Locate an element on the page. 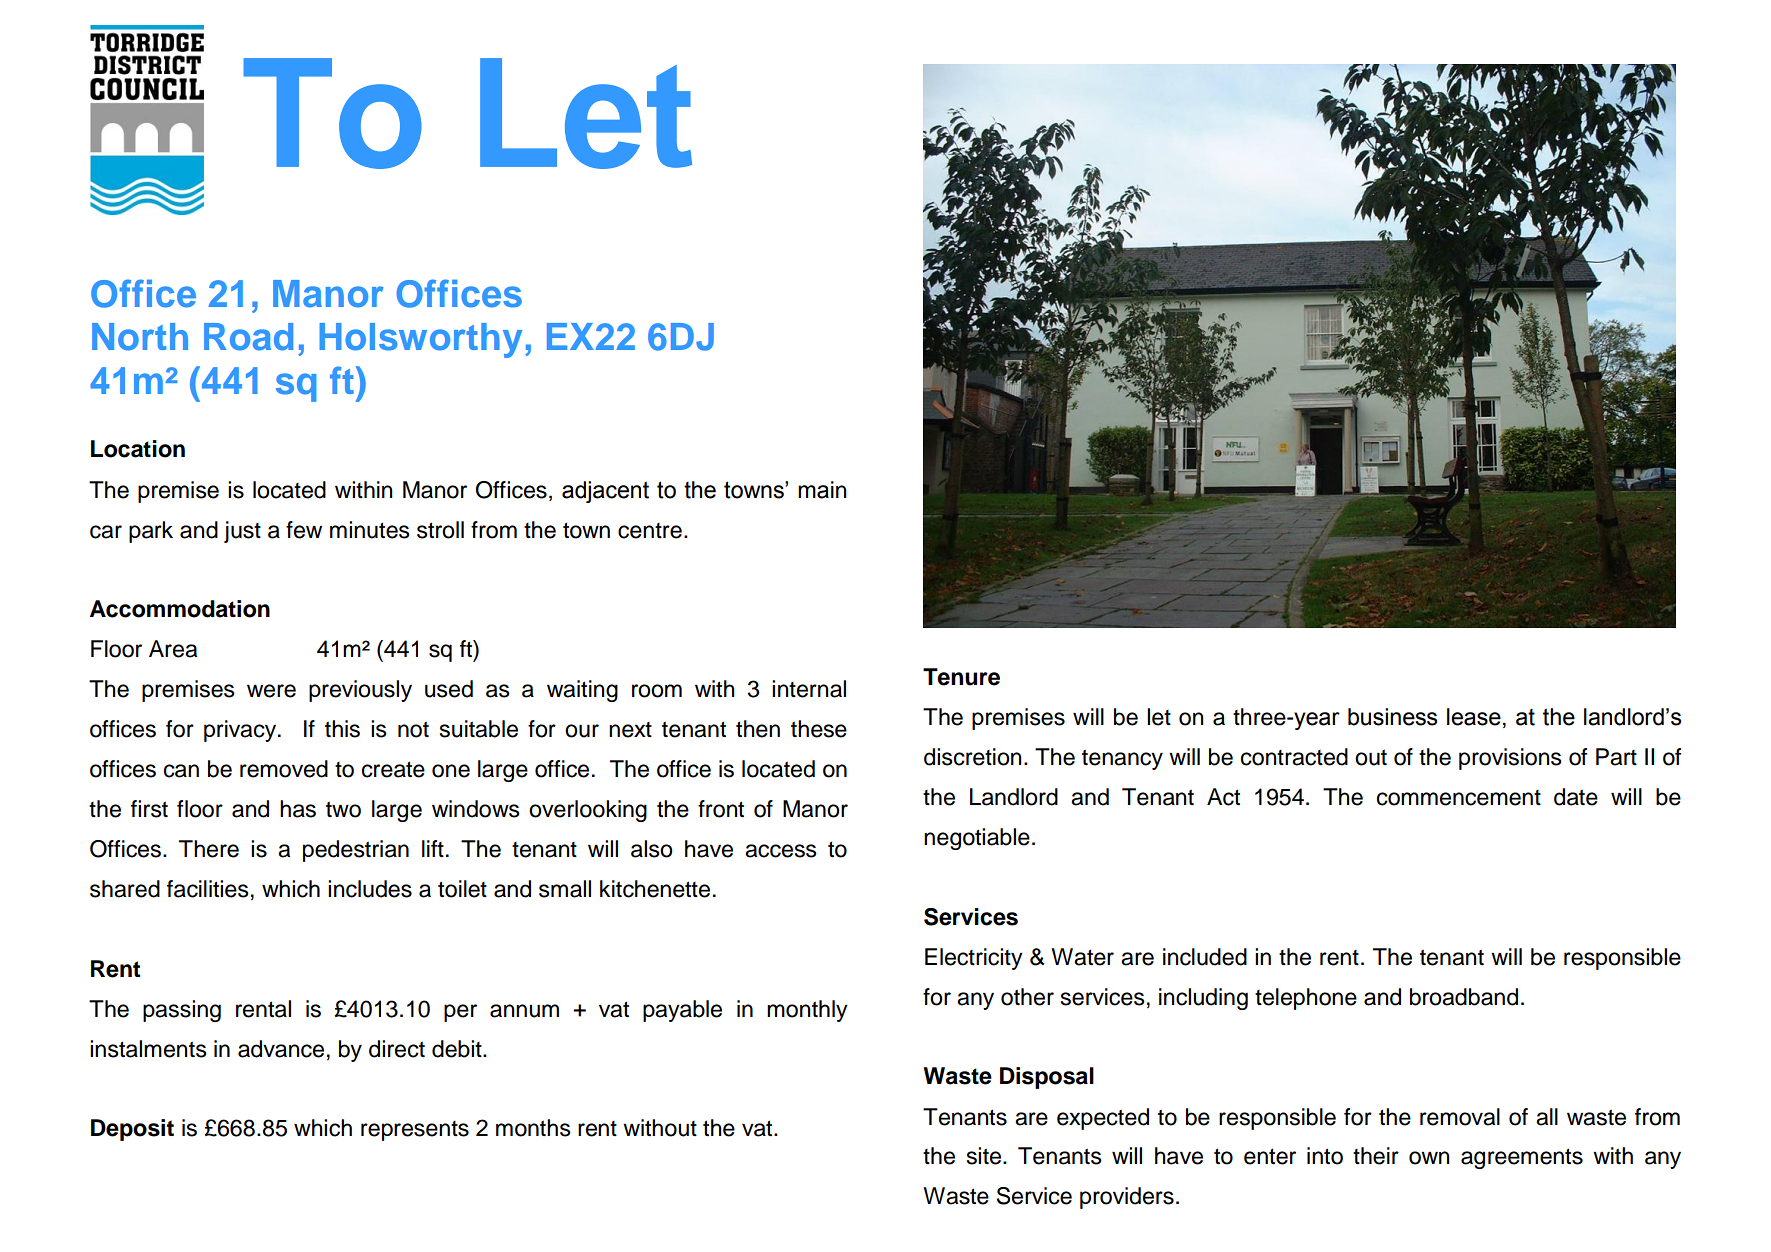 This page has width=1771, height=1252. North is located at coordinates (140, 337).
